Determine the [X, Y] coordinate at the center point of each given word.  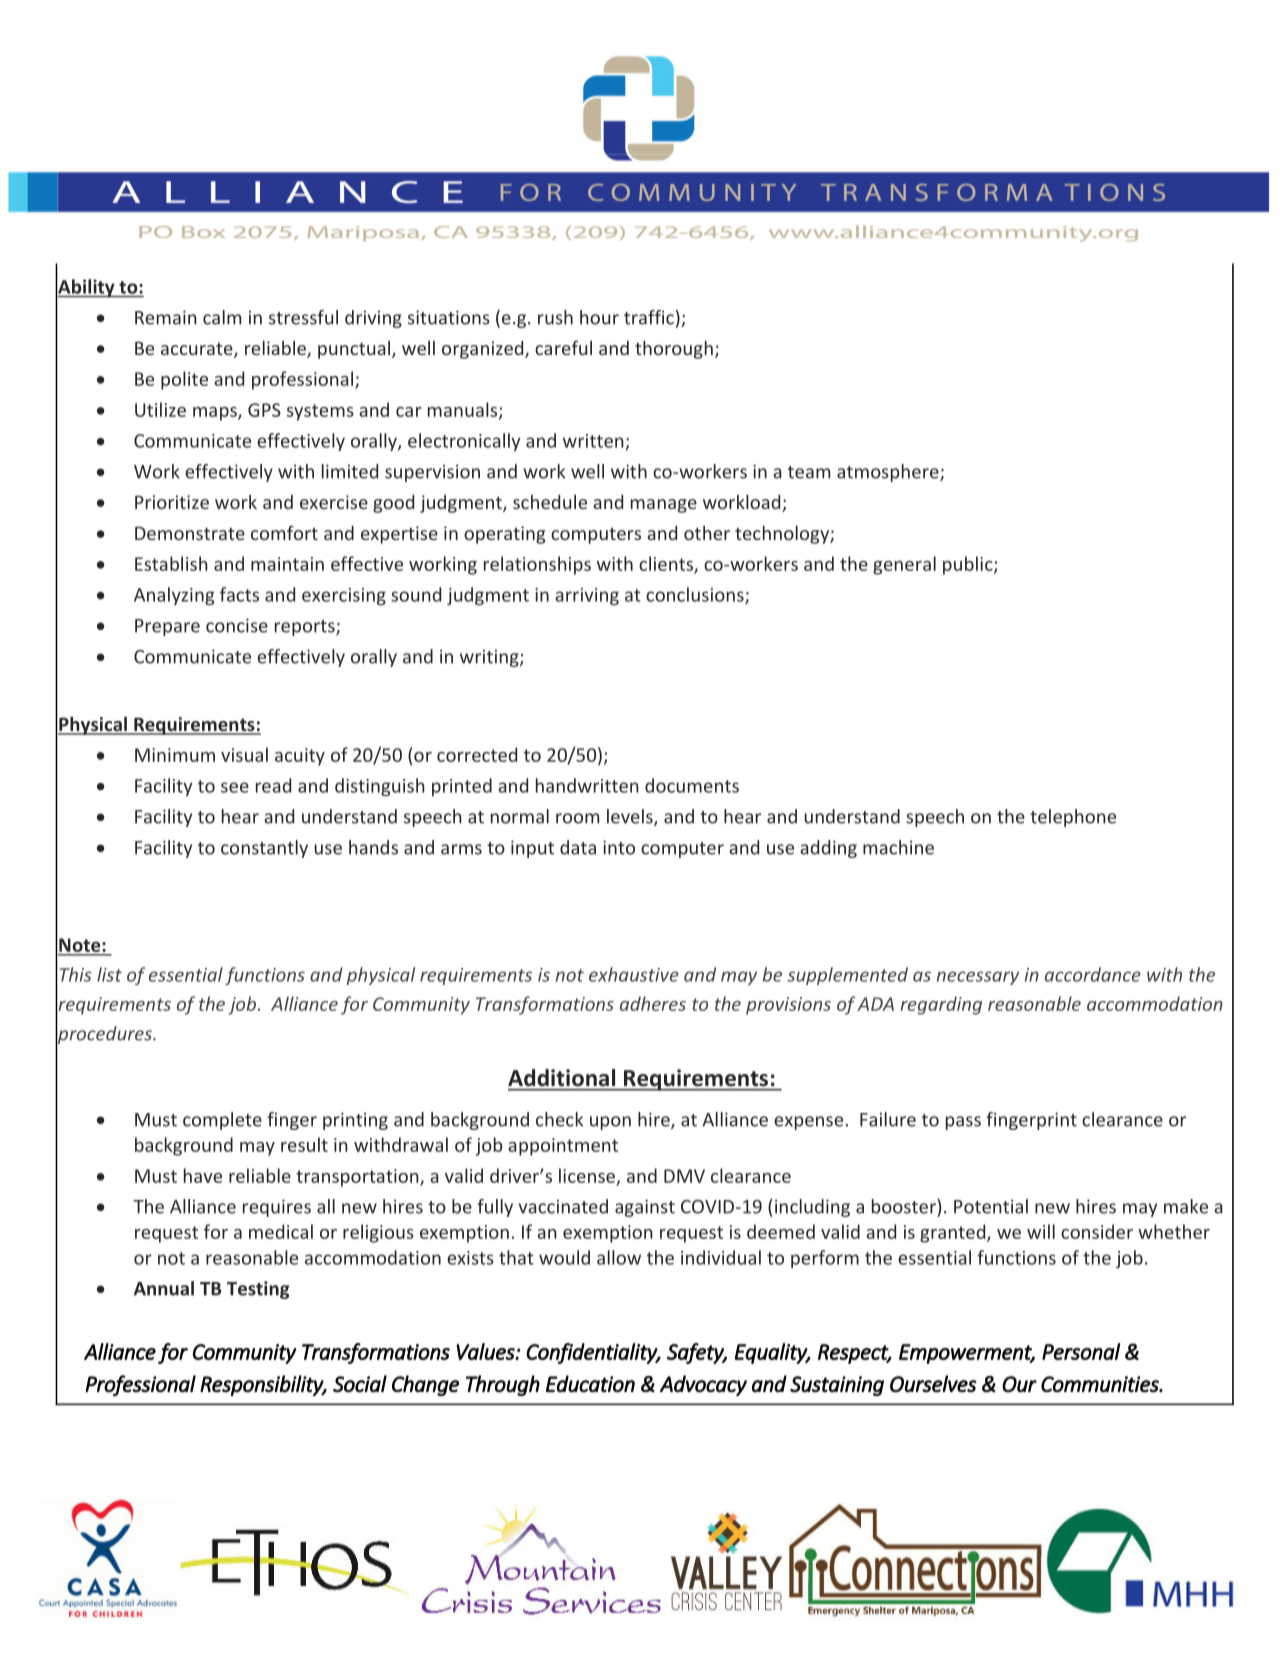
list [109, 974]
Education [590, 1384]
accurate [198, 350]
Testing [258, 1290]
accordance [1093, 974]
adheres [653, 1003]
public [969, 565]
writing [490, 658]
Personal [1081, 1351]
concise [237, 625]
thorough [674, 349]
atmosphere [889, 473]
